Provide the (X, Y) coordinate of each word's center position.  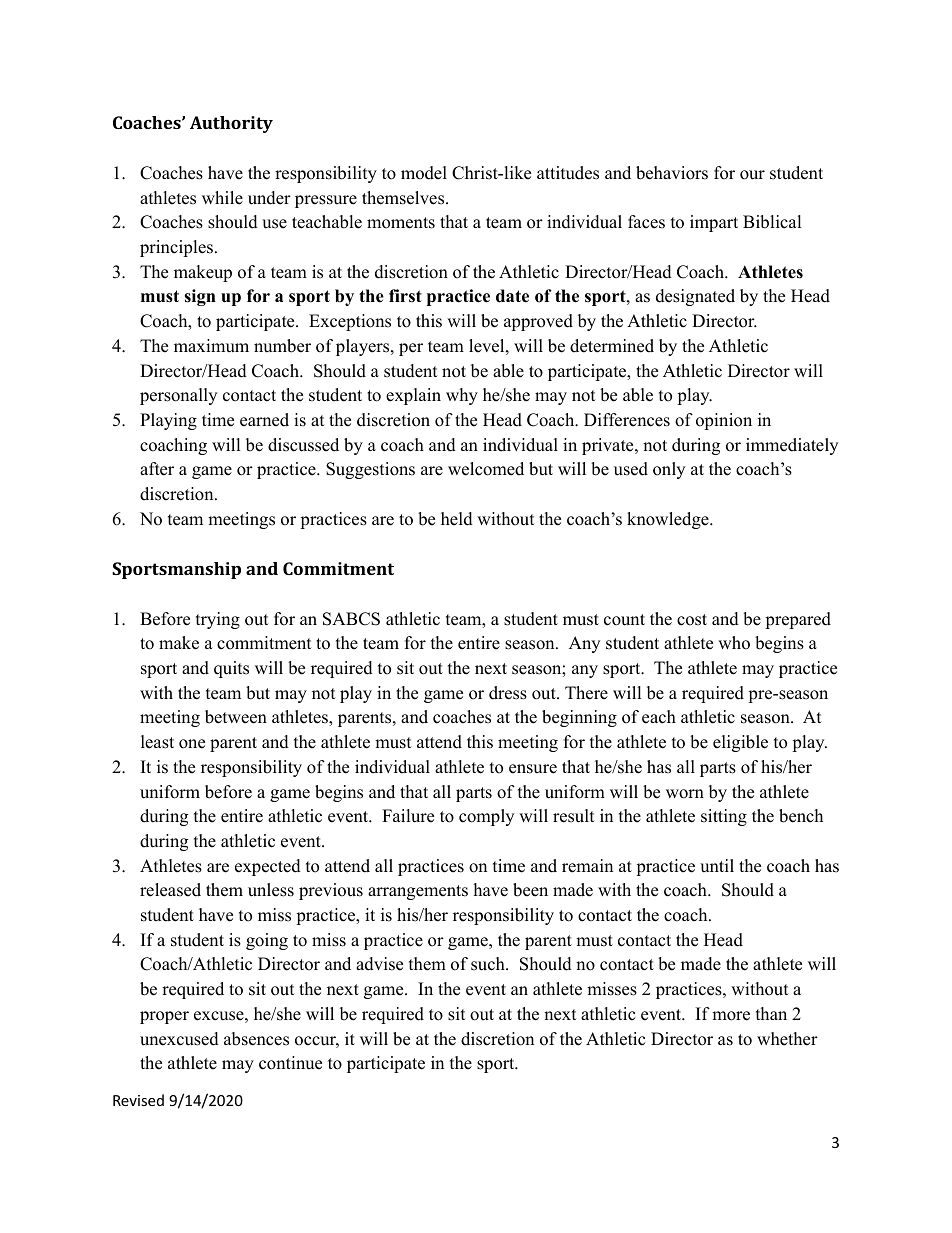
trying (218, 620)
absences (256, 1039)
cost (692, 620)
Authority (231, 124)
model (424, 173)
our (752, 175)
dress (508, 693)
